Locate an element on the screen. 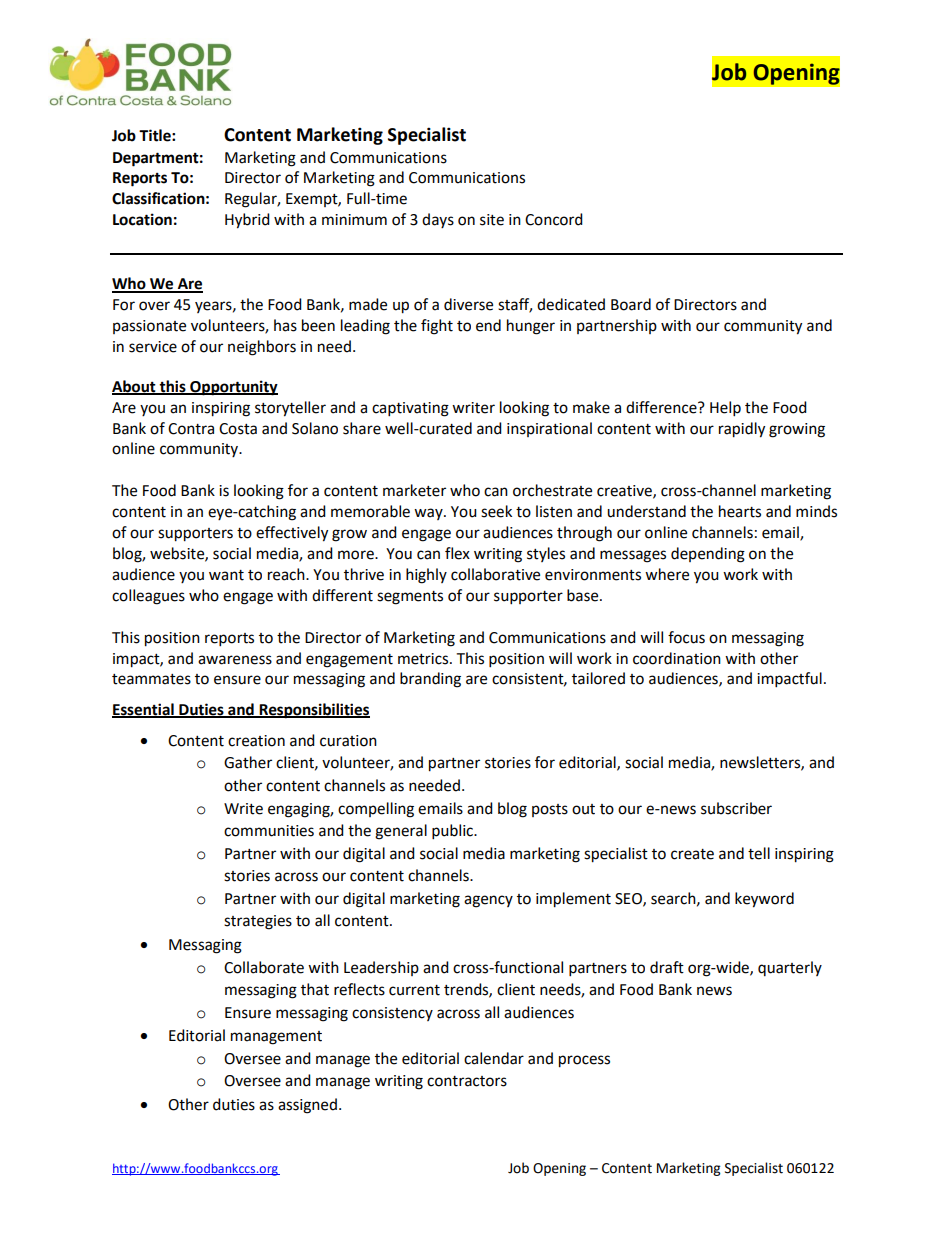  Hybrid is located at coordinates (247, 221).
